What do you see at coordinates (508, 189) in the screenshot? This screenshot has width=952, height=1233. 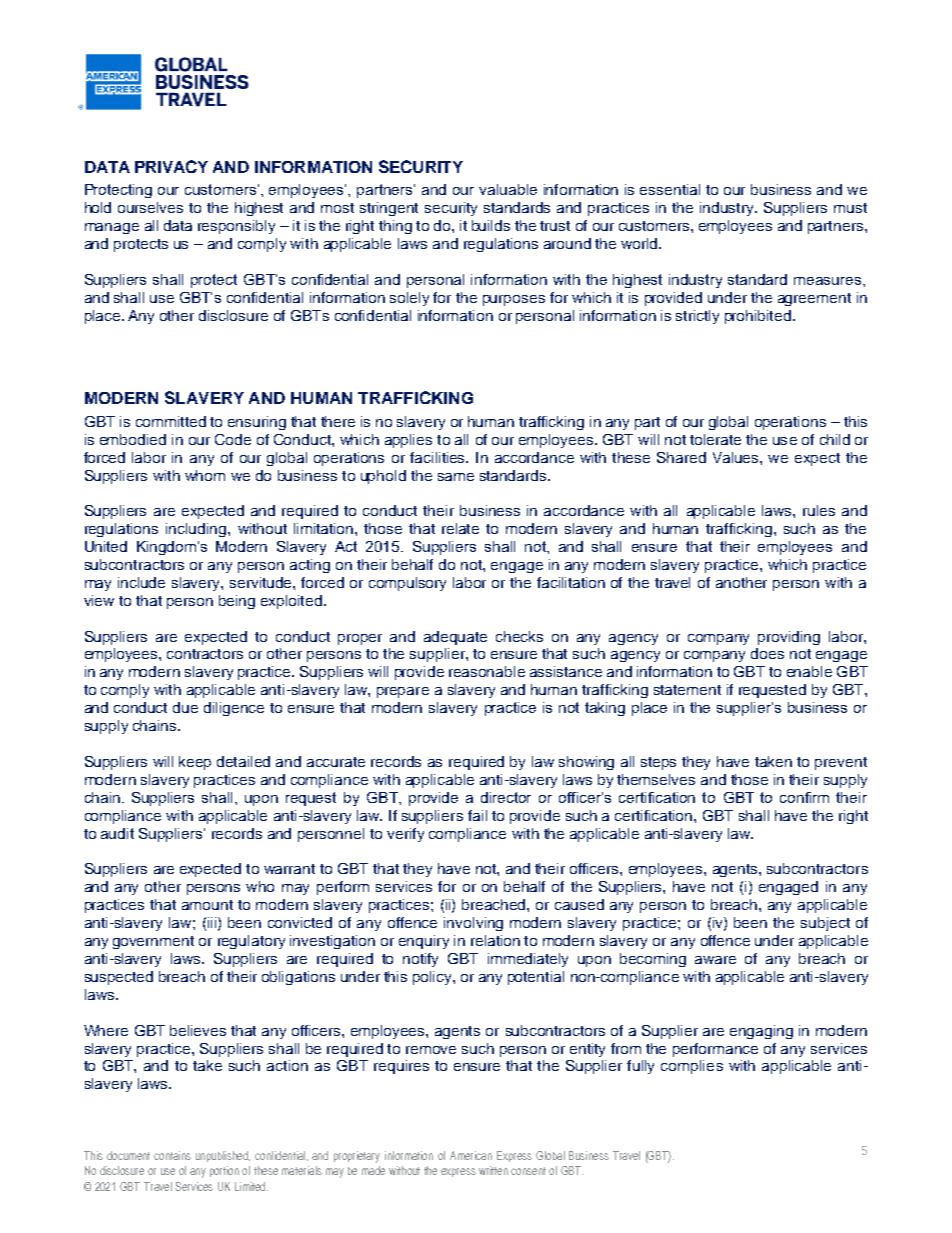 I see `valuable` at bounding box center [508, 189].
